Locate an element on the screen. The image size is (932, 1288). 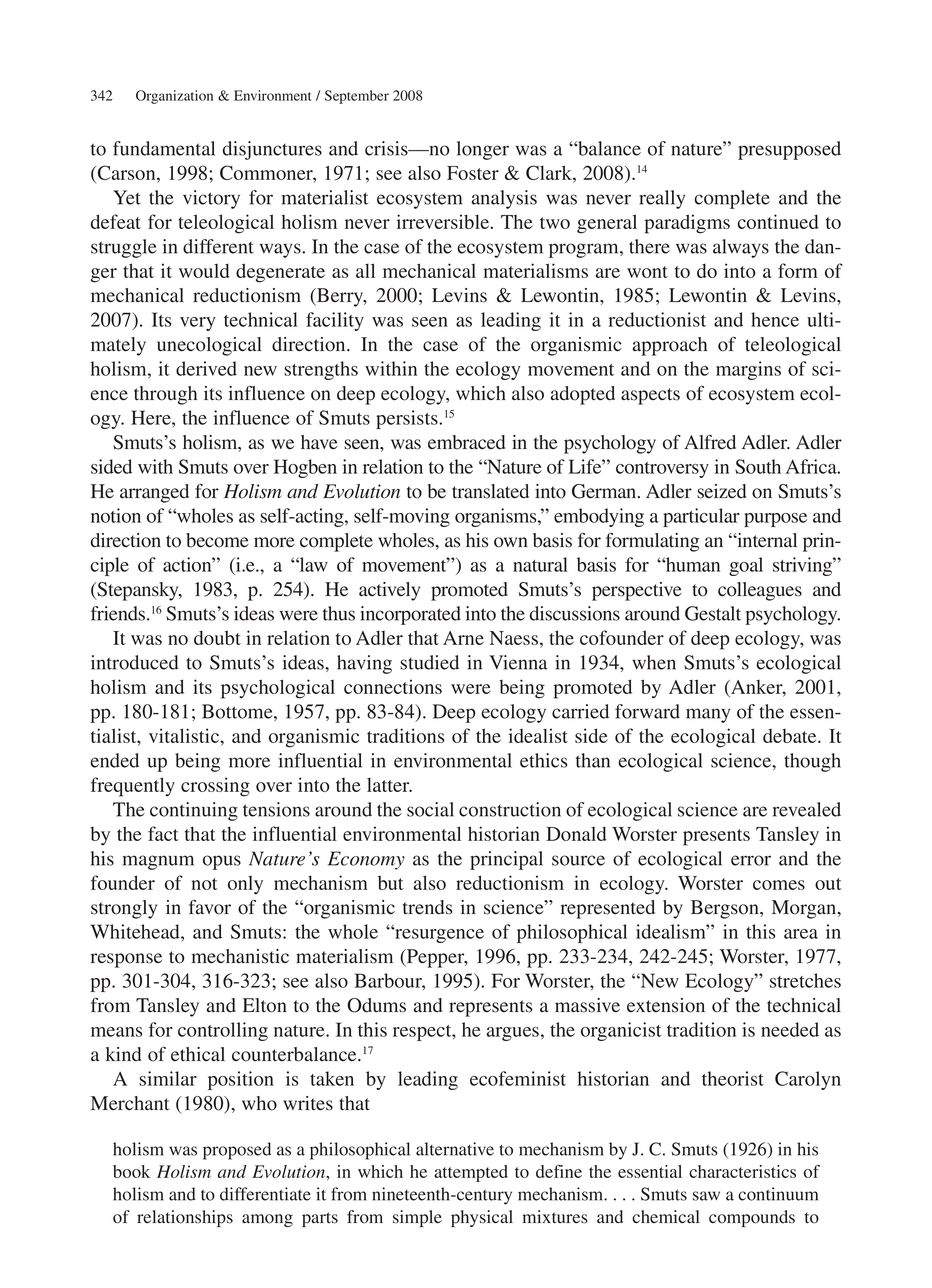
trends is located at coordinates (427, 907).
